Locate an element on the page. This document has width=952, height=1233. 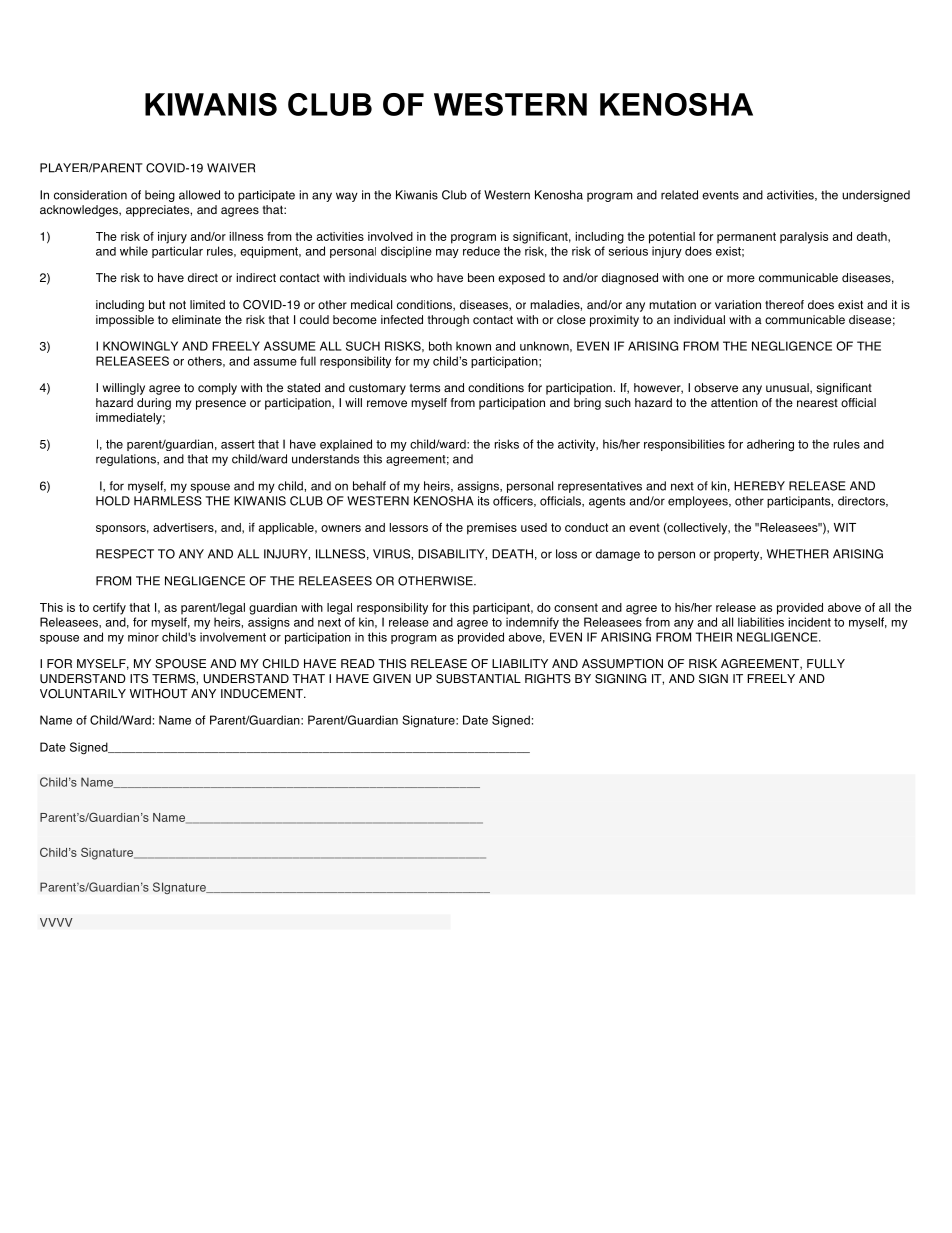
WHETHER is located at coordinates (798, 554).
